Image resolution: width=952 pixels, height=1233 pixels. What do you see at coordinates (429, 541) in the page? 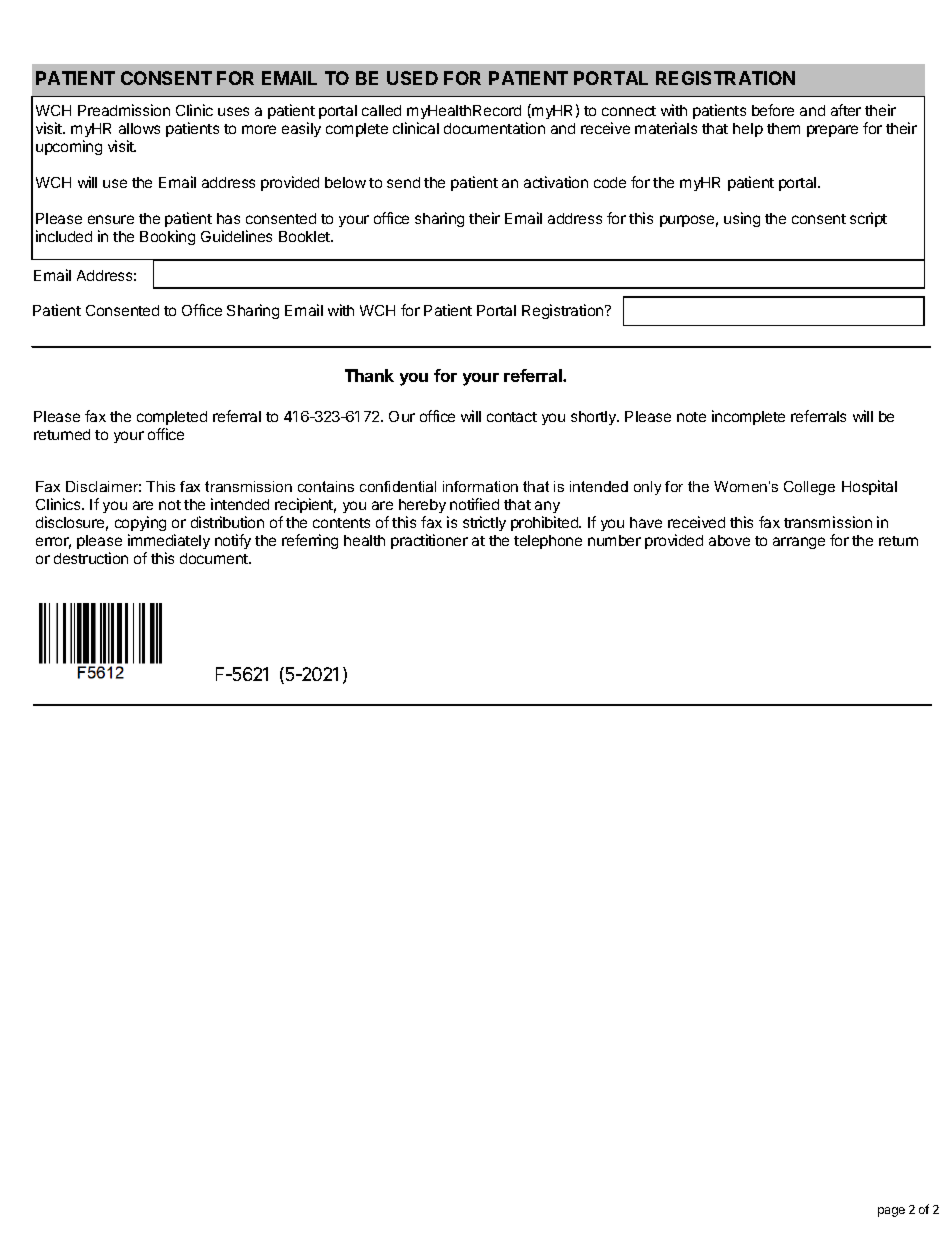
I see `practitioner` at bounding box center [429, 541].
